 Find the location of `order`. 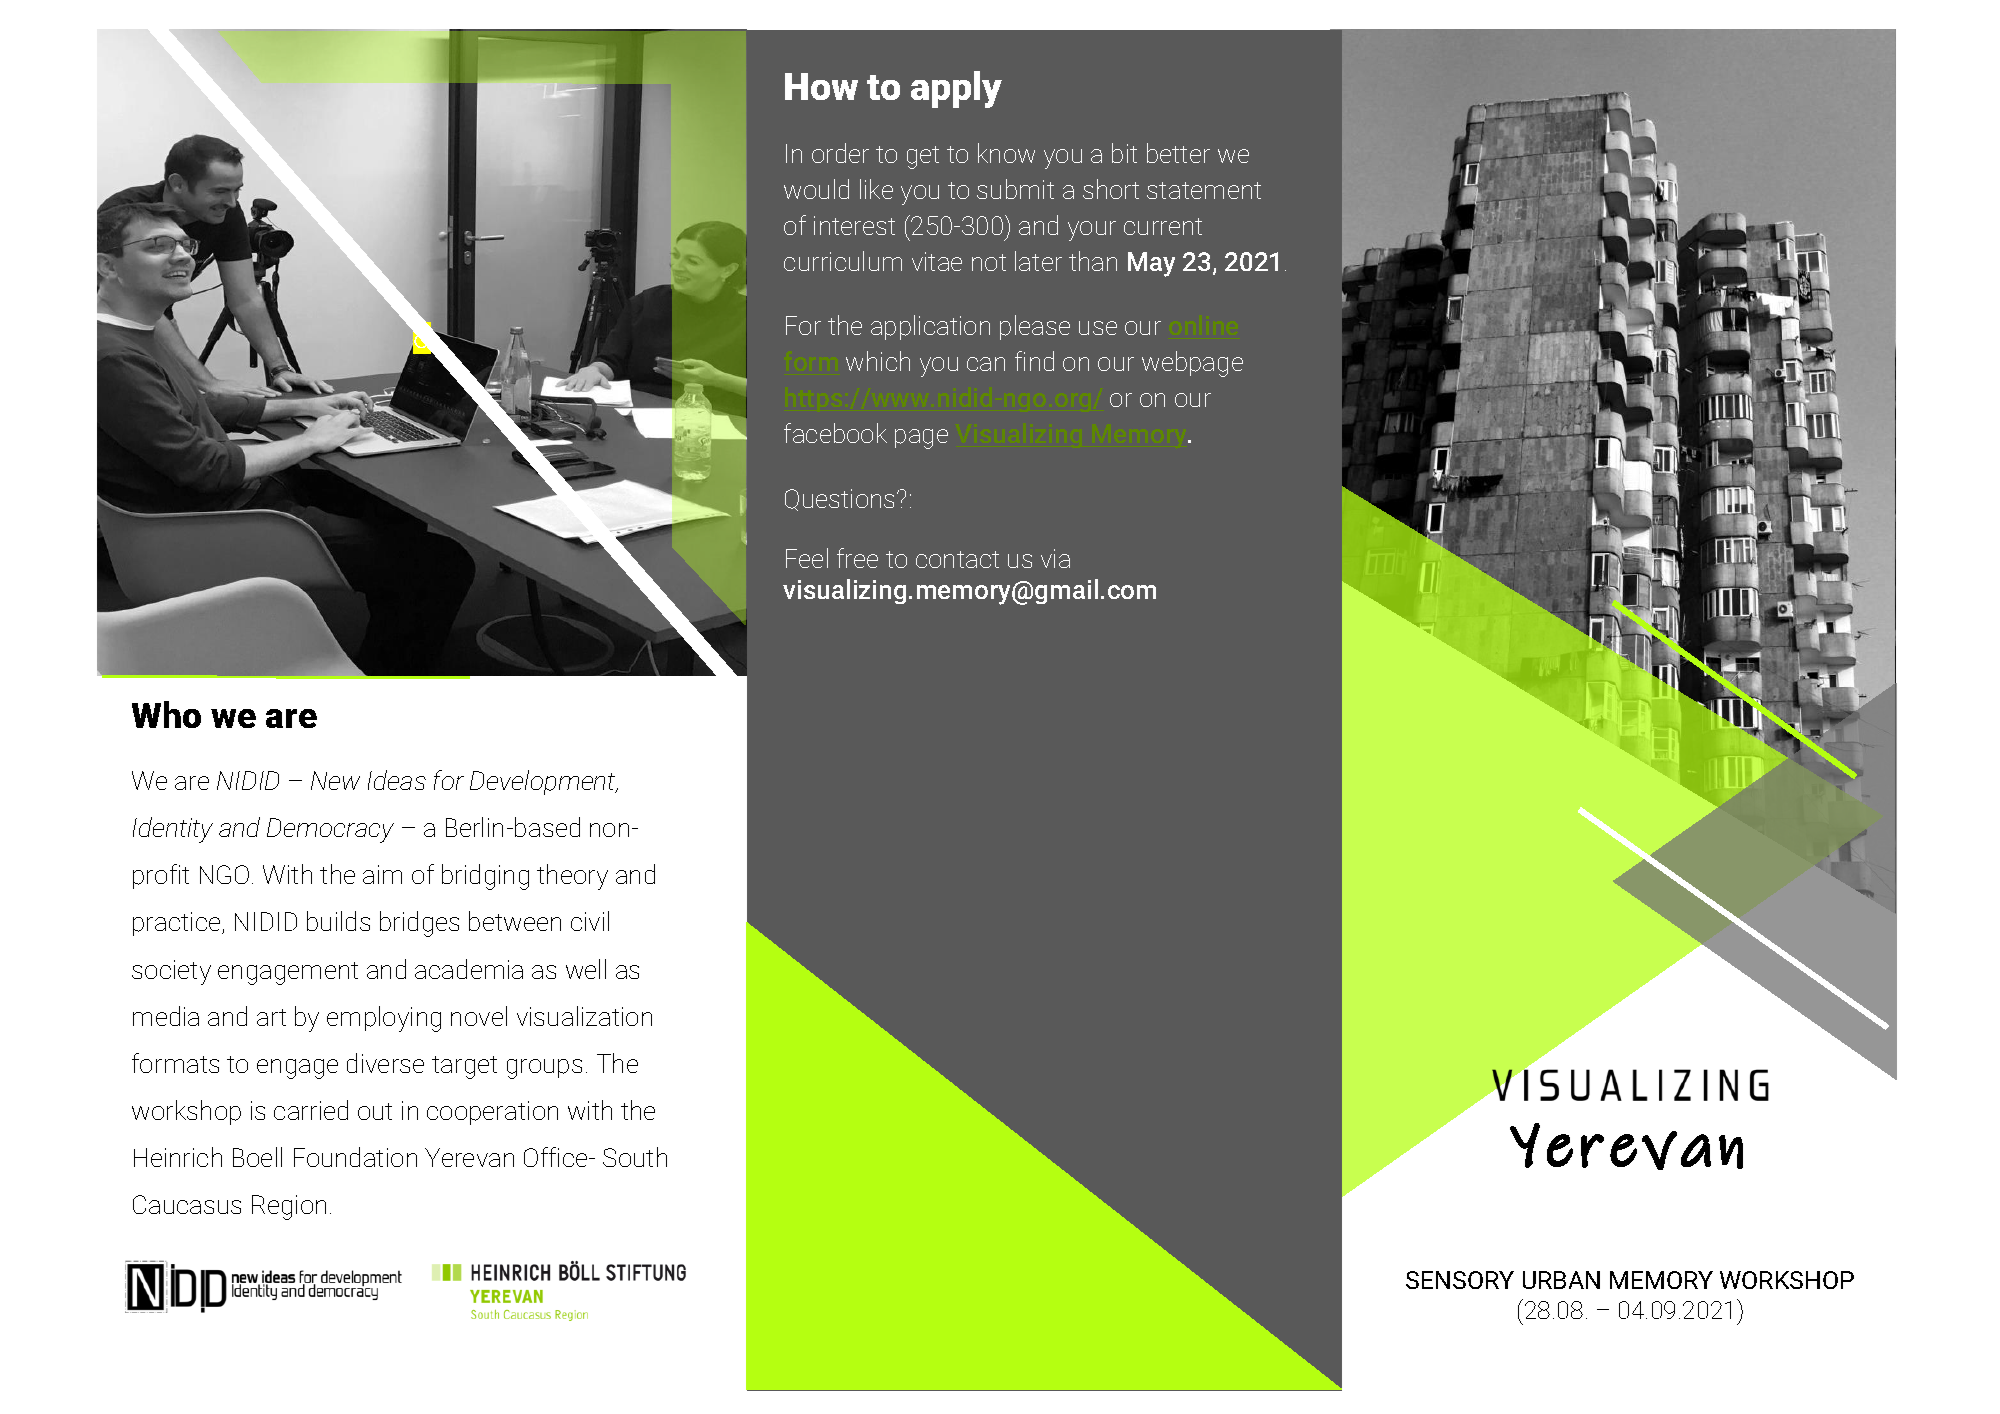

order is located at coordinates (840, 153).
